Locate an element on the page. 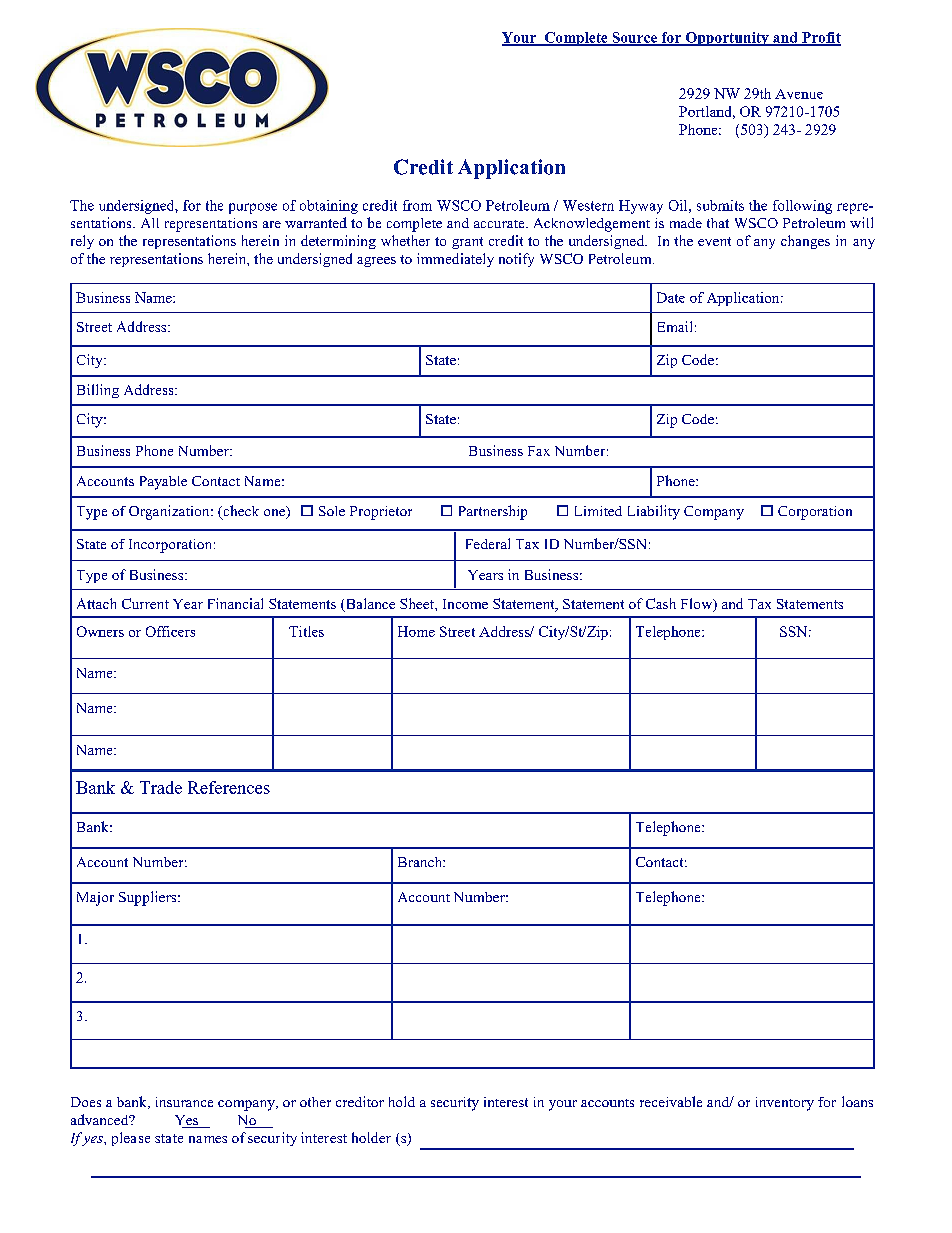  Trade is located at coordinates (161, 787).
